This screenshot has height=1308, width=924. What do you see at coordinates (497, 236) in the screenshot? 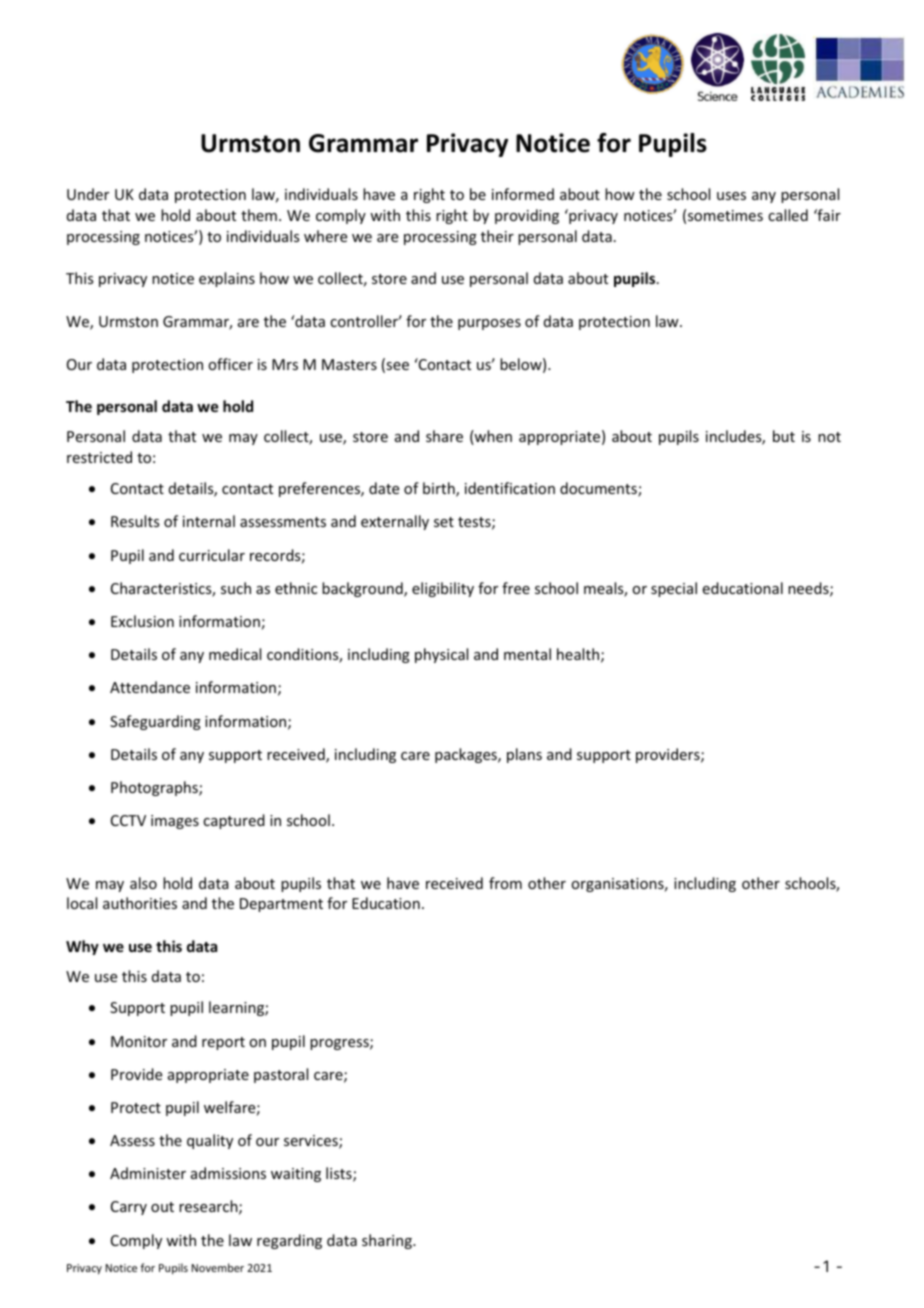
I see `their` at bounding box center [497, 236].
